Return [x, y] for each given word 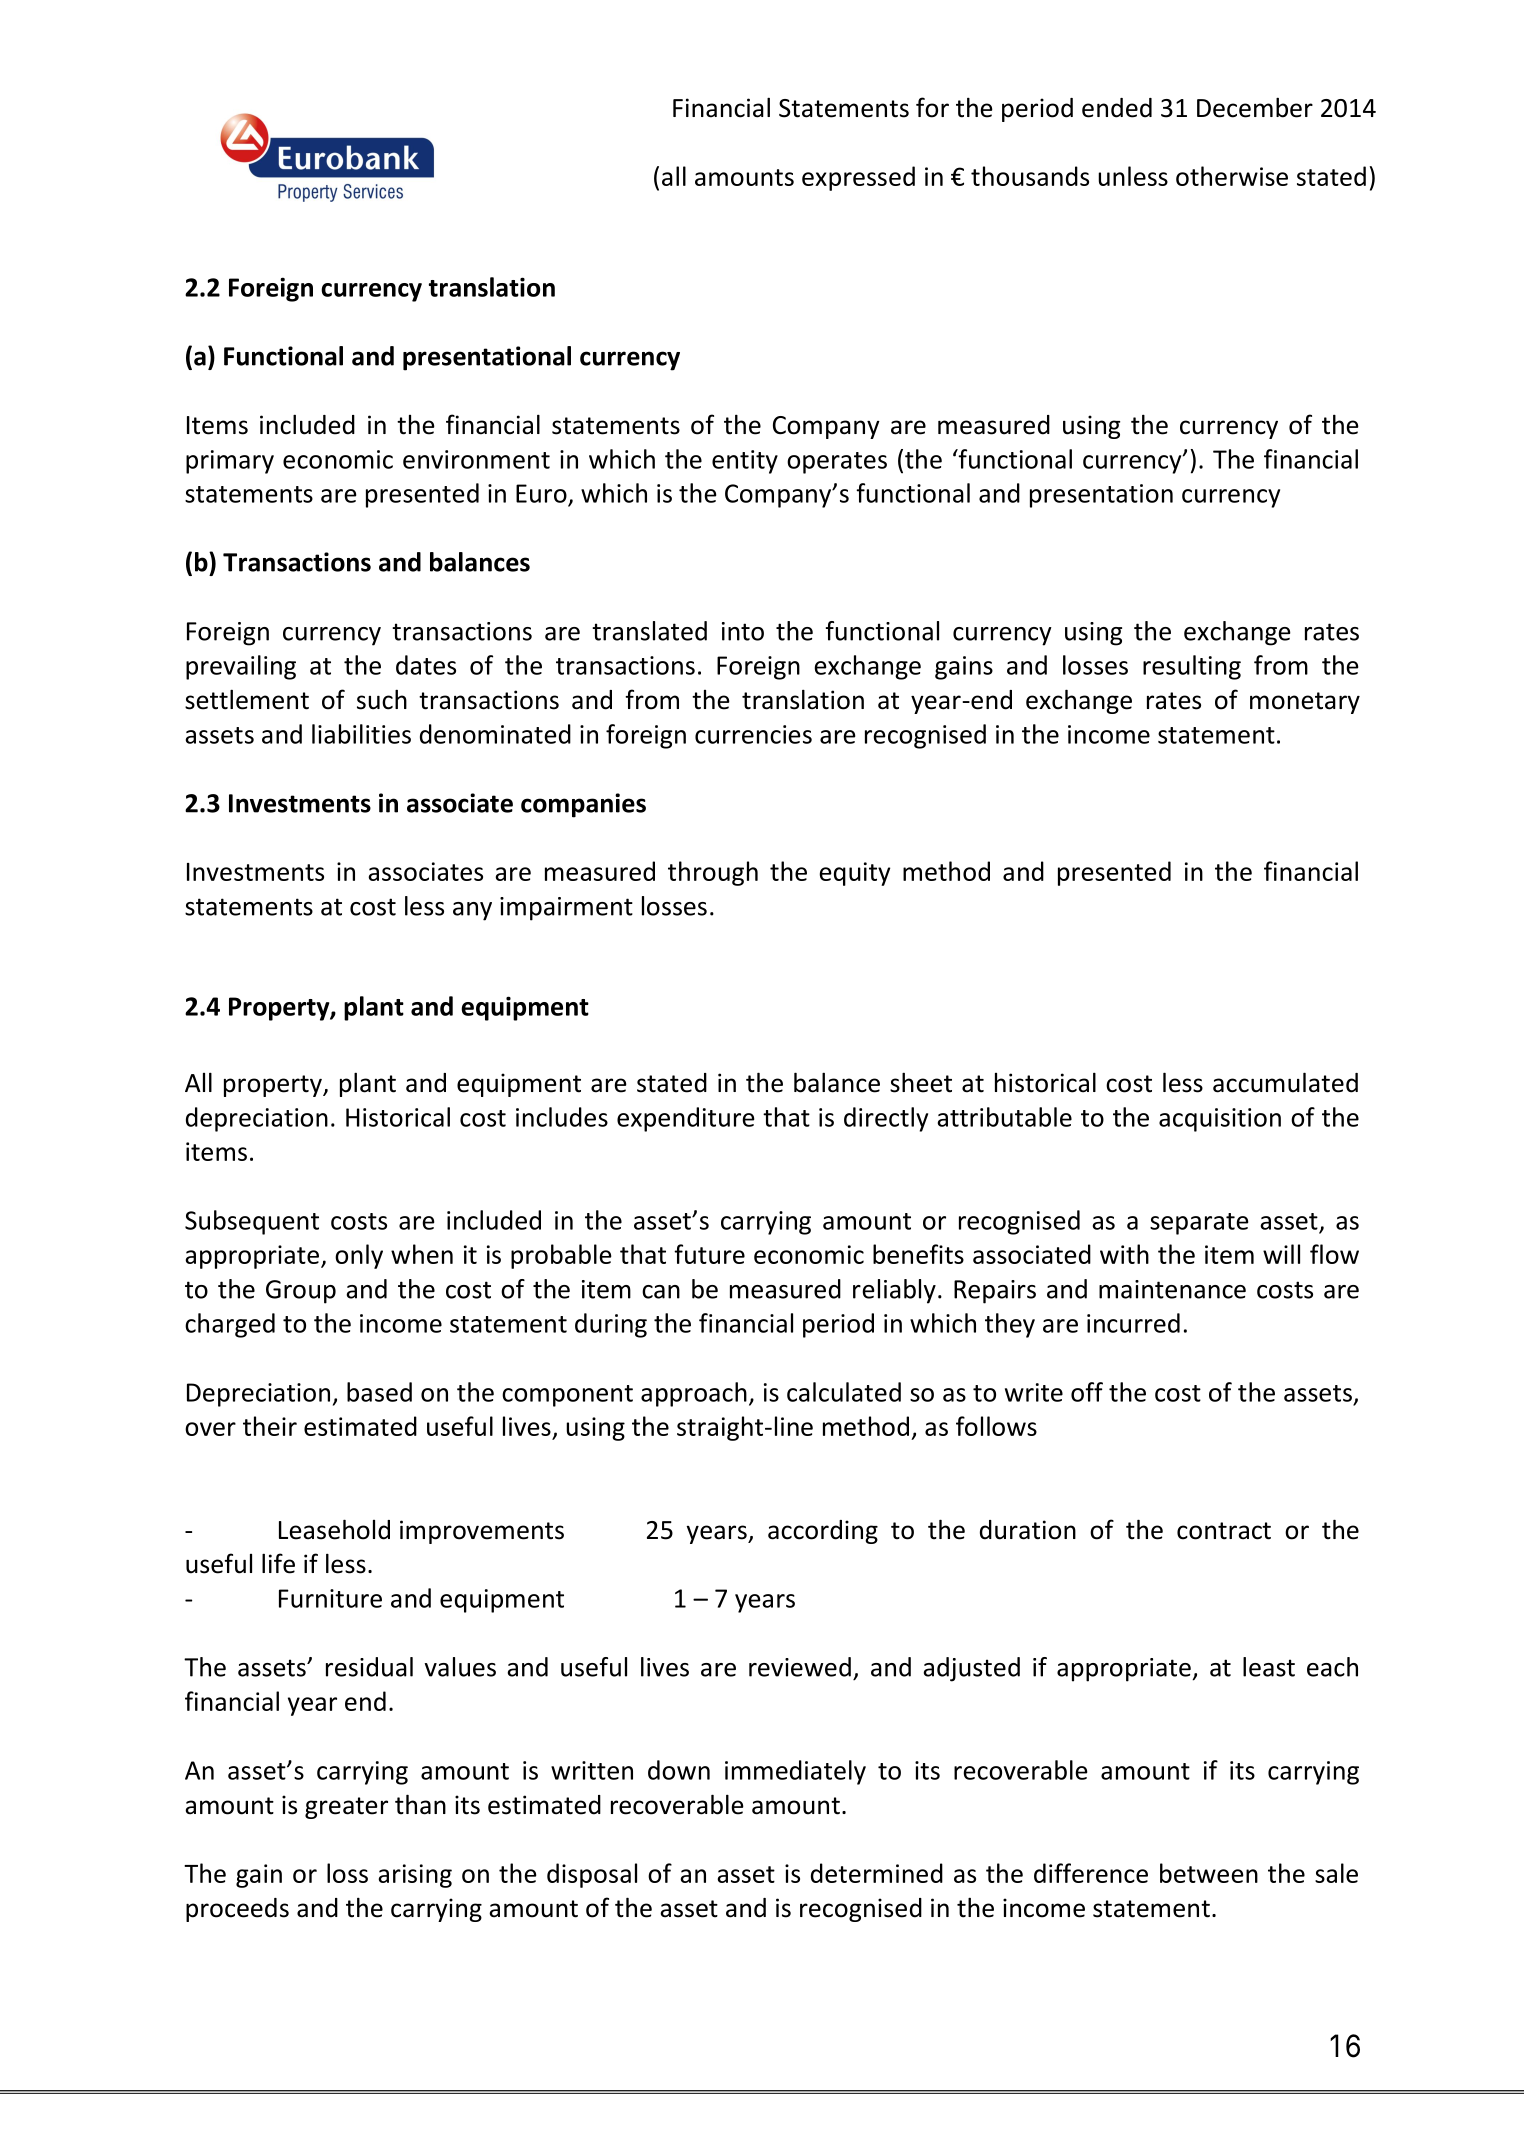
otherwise [1232, 176]
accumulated [1285, 1082]
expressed [858, 178]
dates [426, 665]
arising [415, 1876]
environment [476, 459]
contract [1224, 1531]
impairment [566, 909]
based [379, 1392]
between [1209, 1873]
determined [877, 1873]
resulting [1192, 667]
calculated [844, 1392]
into [743, 631]
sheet [921, 1082]
